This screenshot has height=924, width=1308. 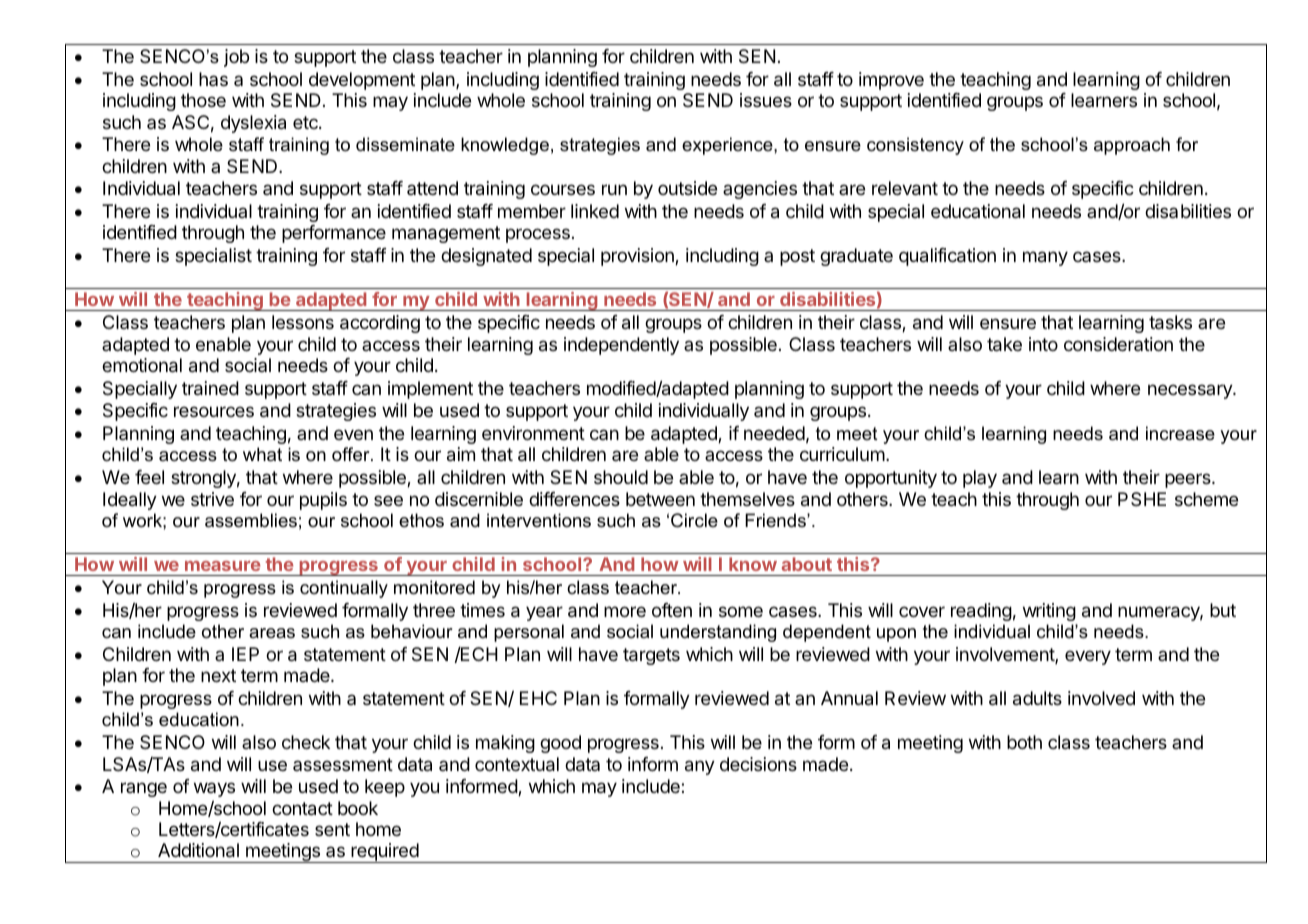 What do you see at coordinates (766, 100) in the screenshot?
I see `issues` at bounding box center [766, 100].
